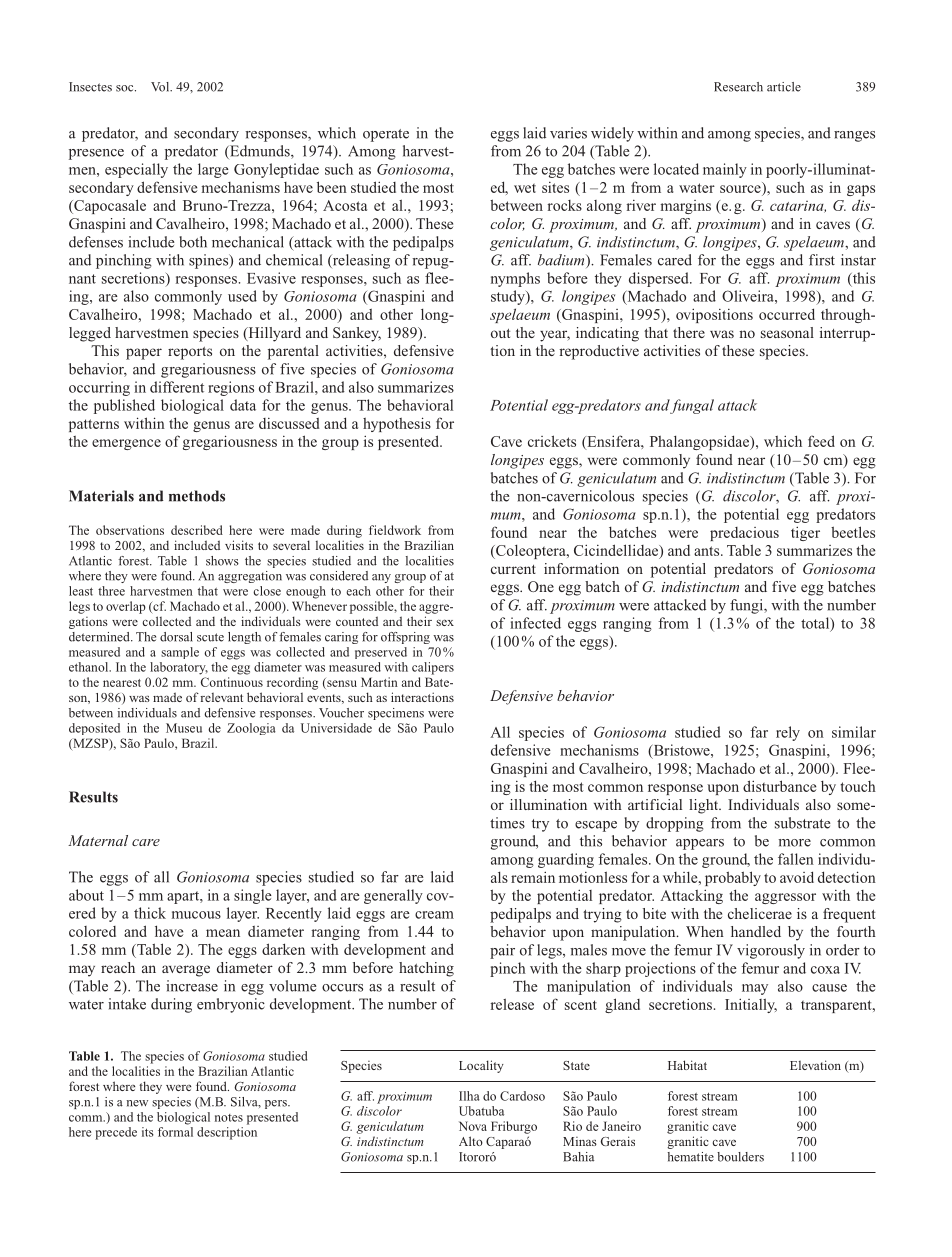 The image size is (952, 1257). What do you see at coordinates (386, 135) in the screenshot?
I see `operate` at bounding box center [386, 135].
